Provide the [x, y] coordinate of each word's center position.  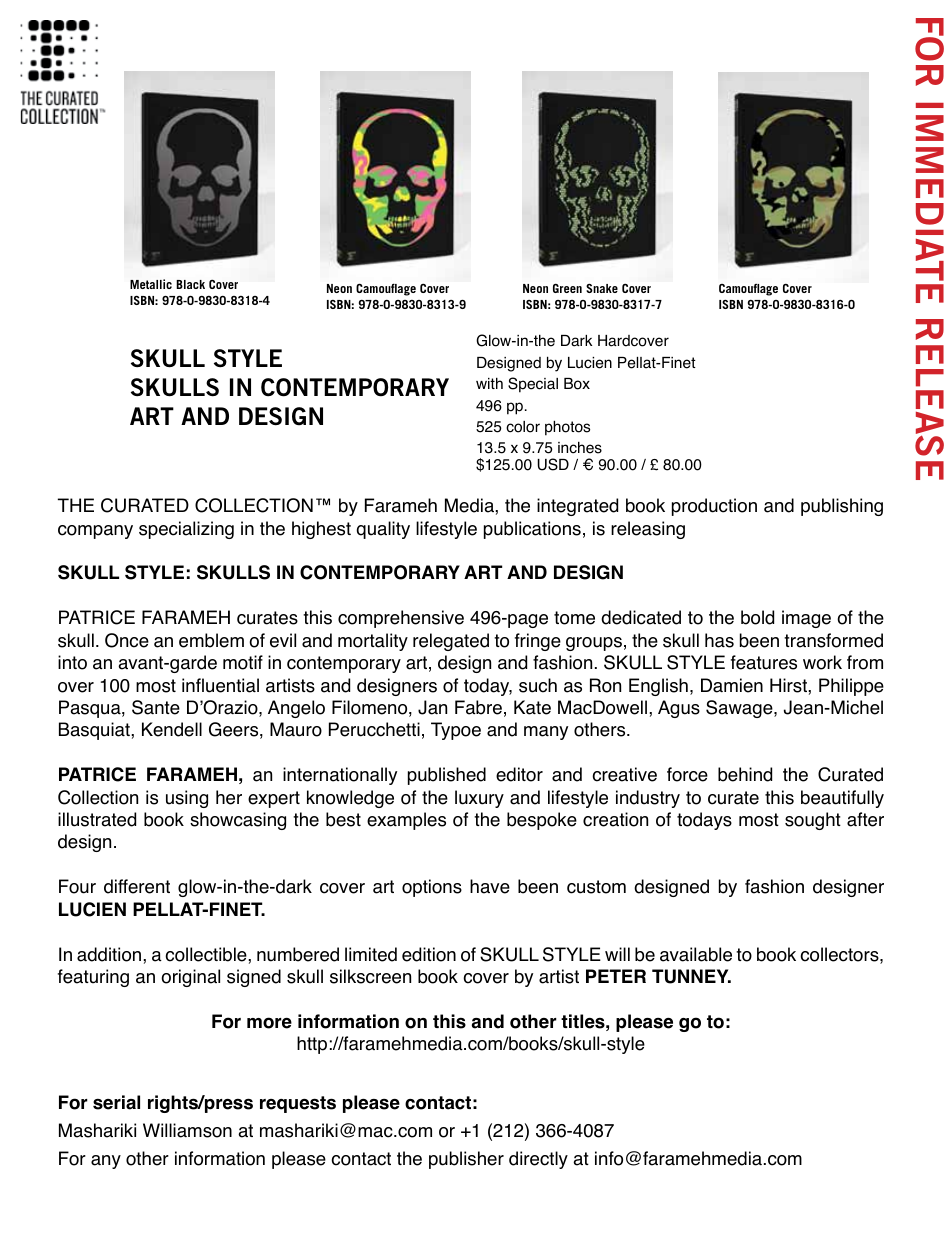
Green [567, 288]
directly [538, 1160]
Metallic [151, 284]
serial [116, 1102]
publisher [466, 1160]
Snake [602, 288]
